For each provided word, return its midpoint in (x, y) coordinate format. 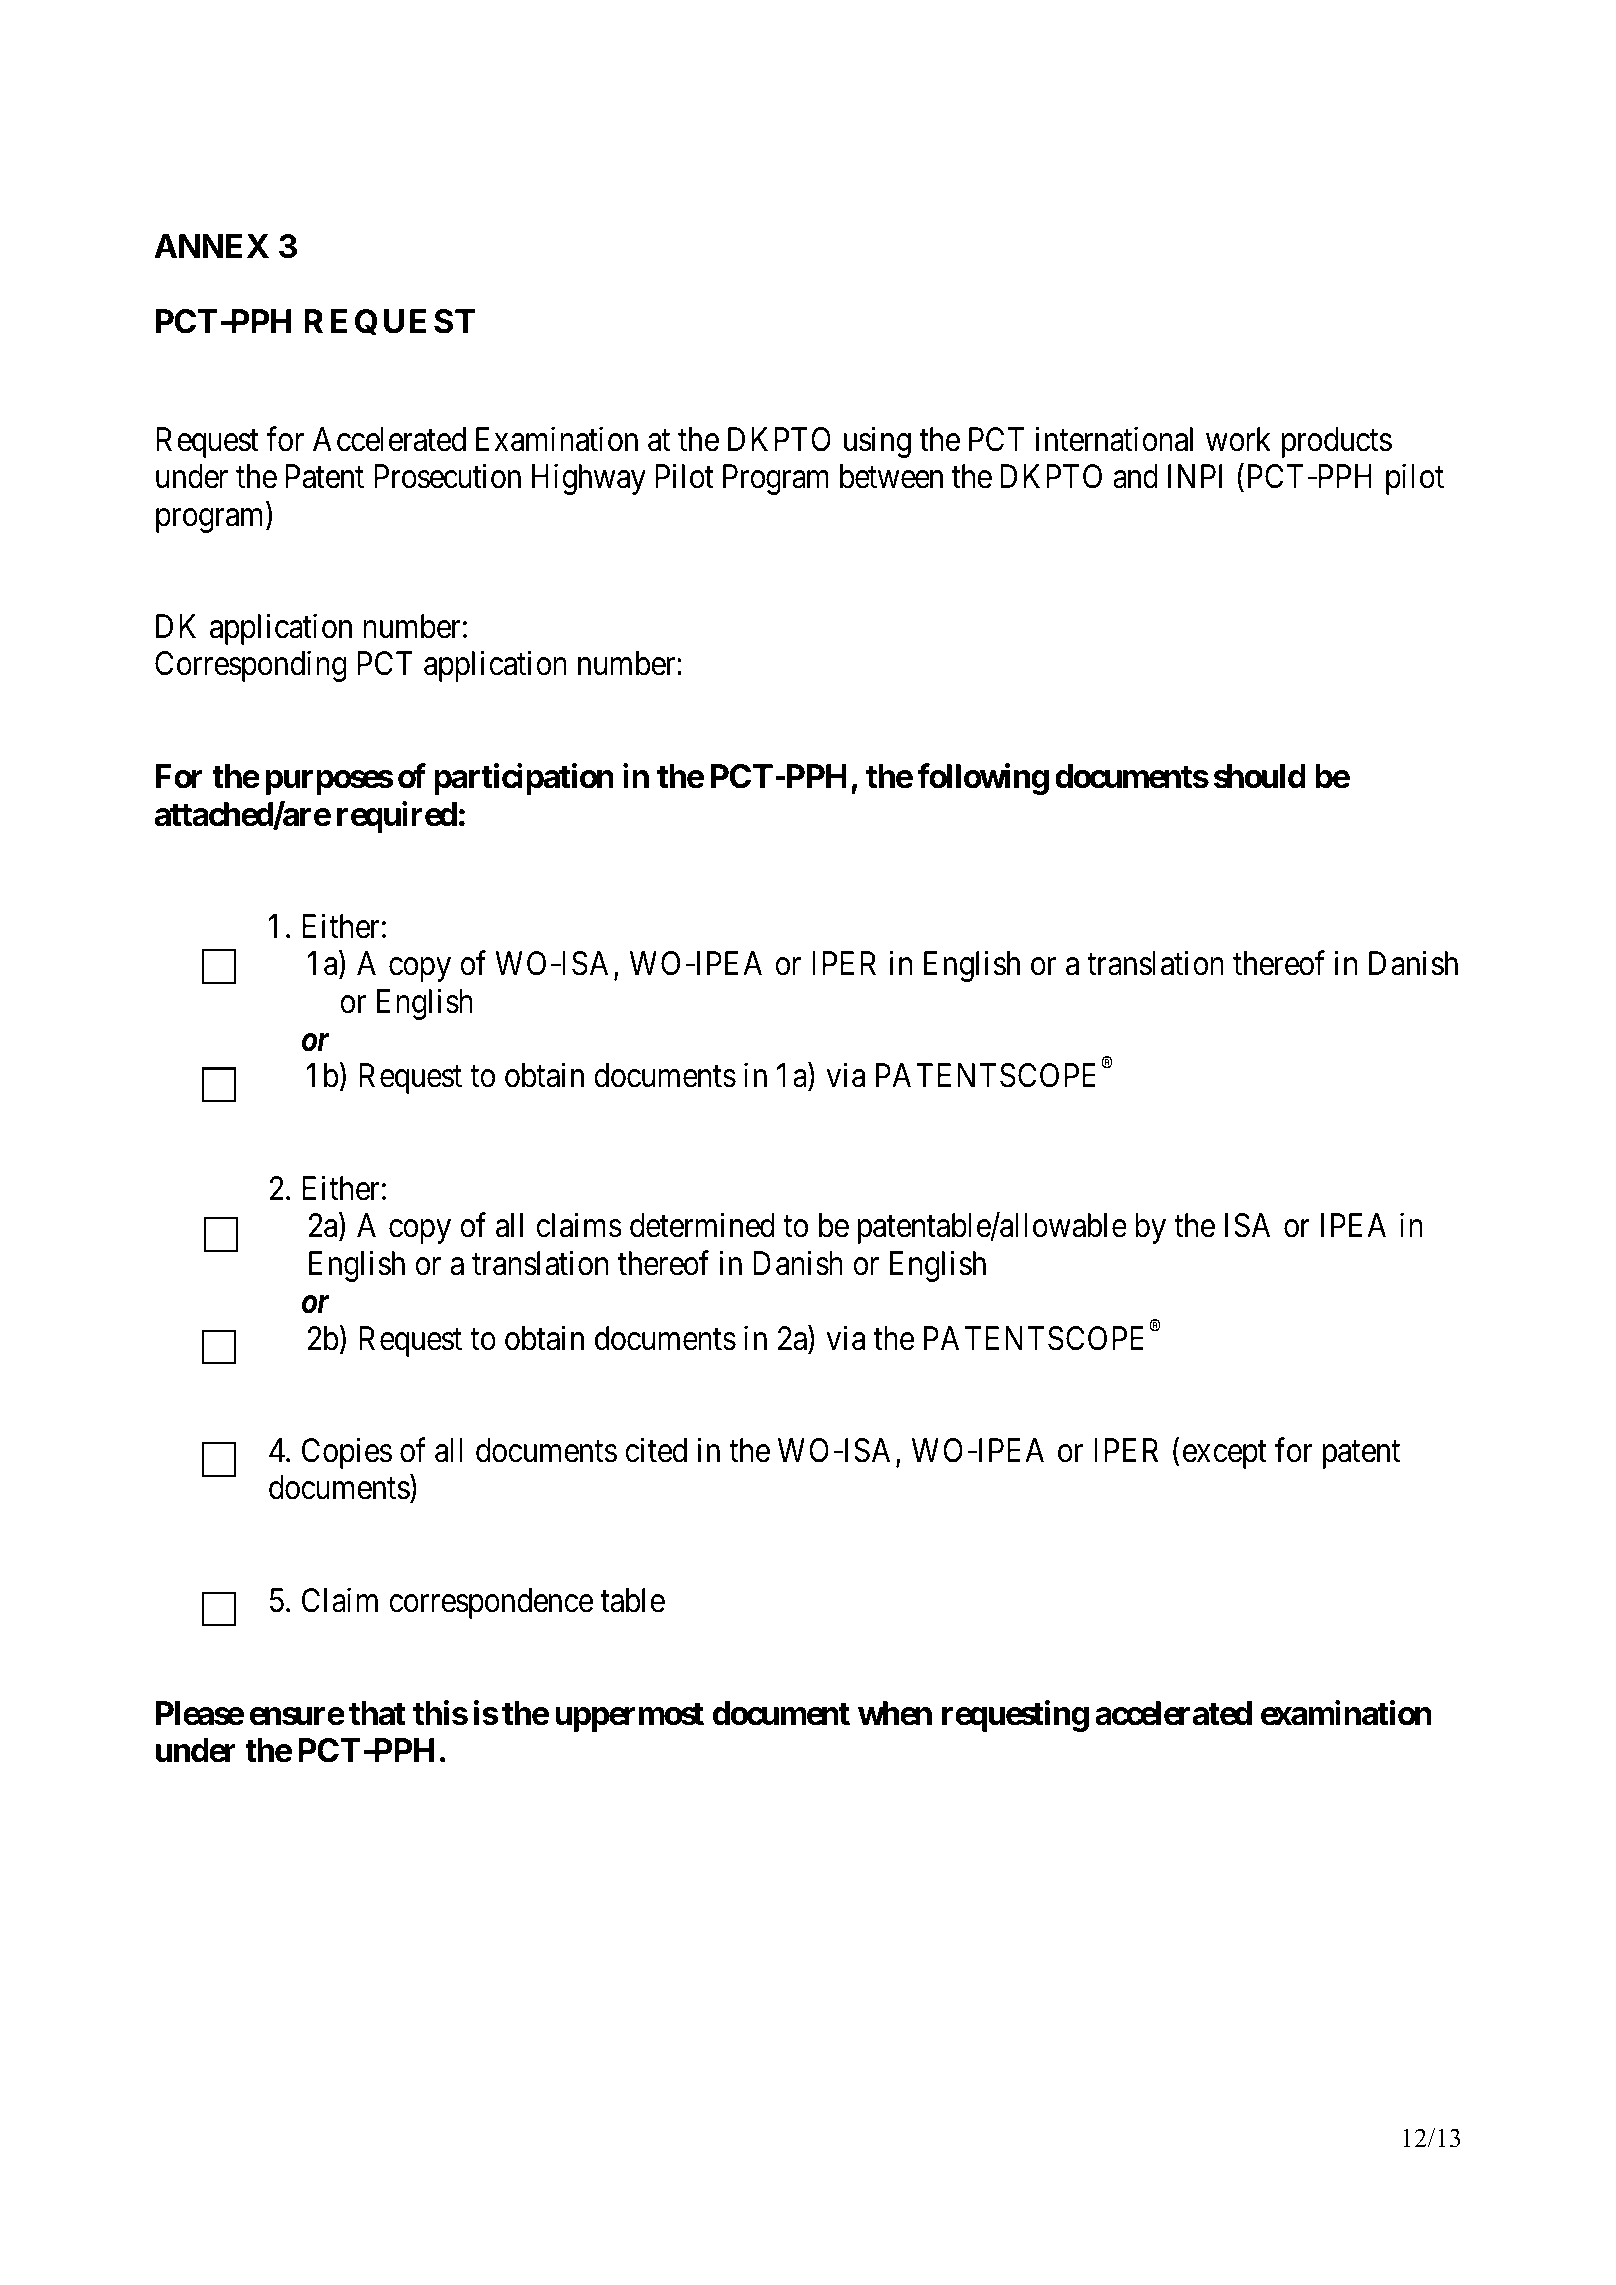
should (1260, 776)
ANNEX (211, 246)
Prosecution (447, 476)
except (1225, 1455)
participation (524, 779)
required (397, 817)
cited (656, 1450)
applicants (1048, 113)
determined (702, 1225)
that (377, 1713)
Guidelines (783, 111)
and (1135, 476)
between (891, 476)
